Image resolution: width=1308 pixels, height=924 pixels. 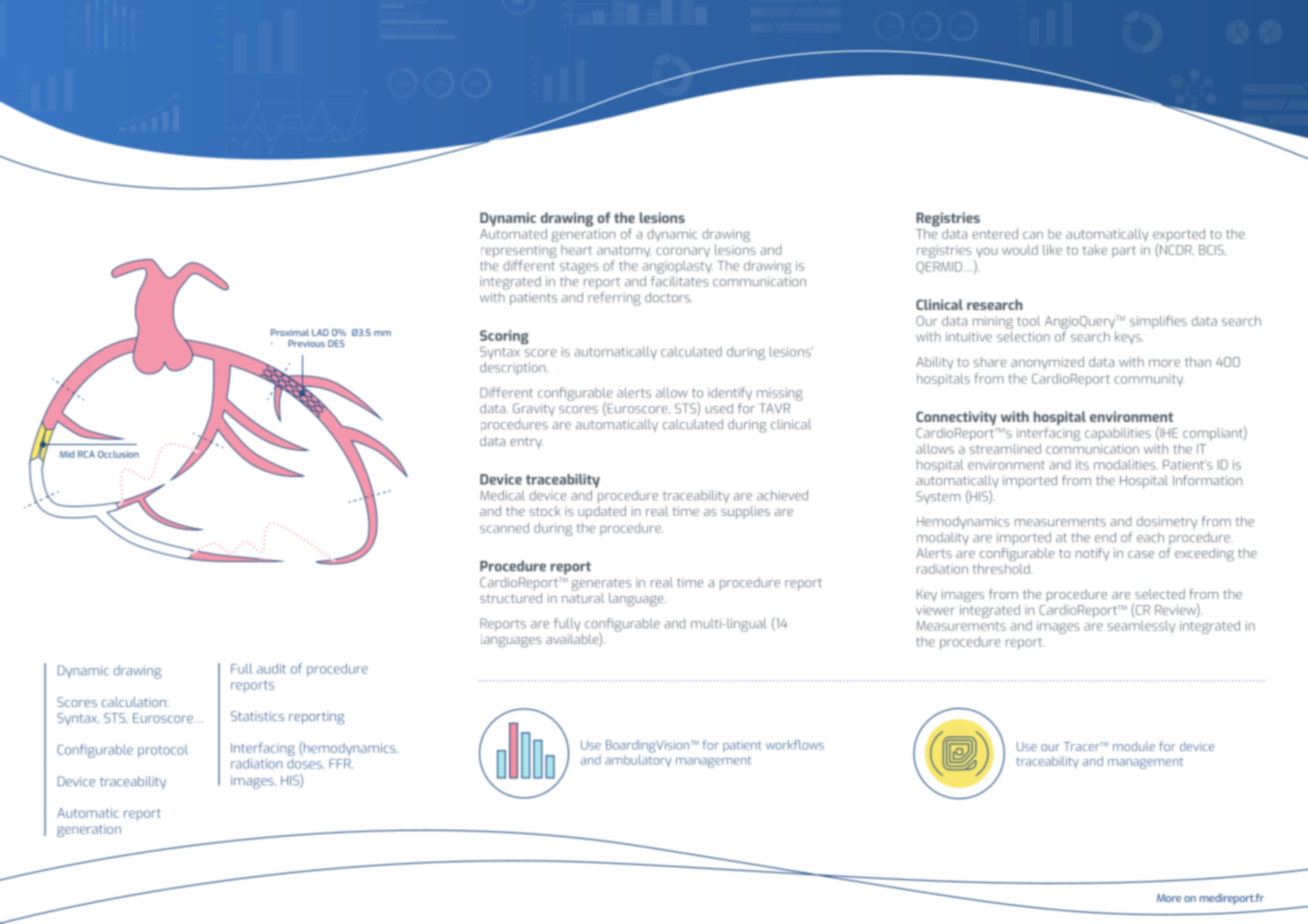 I want to click on anatomy, so click(x=624, y=252).
